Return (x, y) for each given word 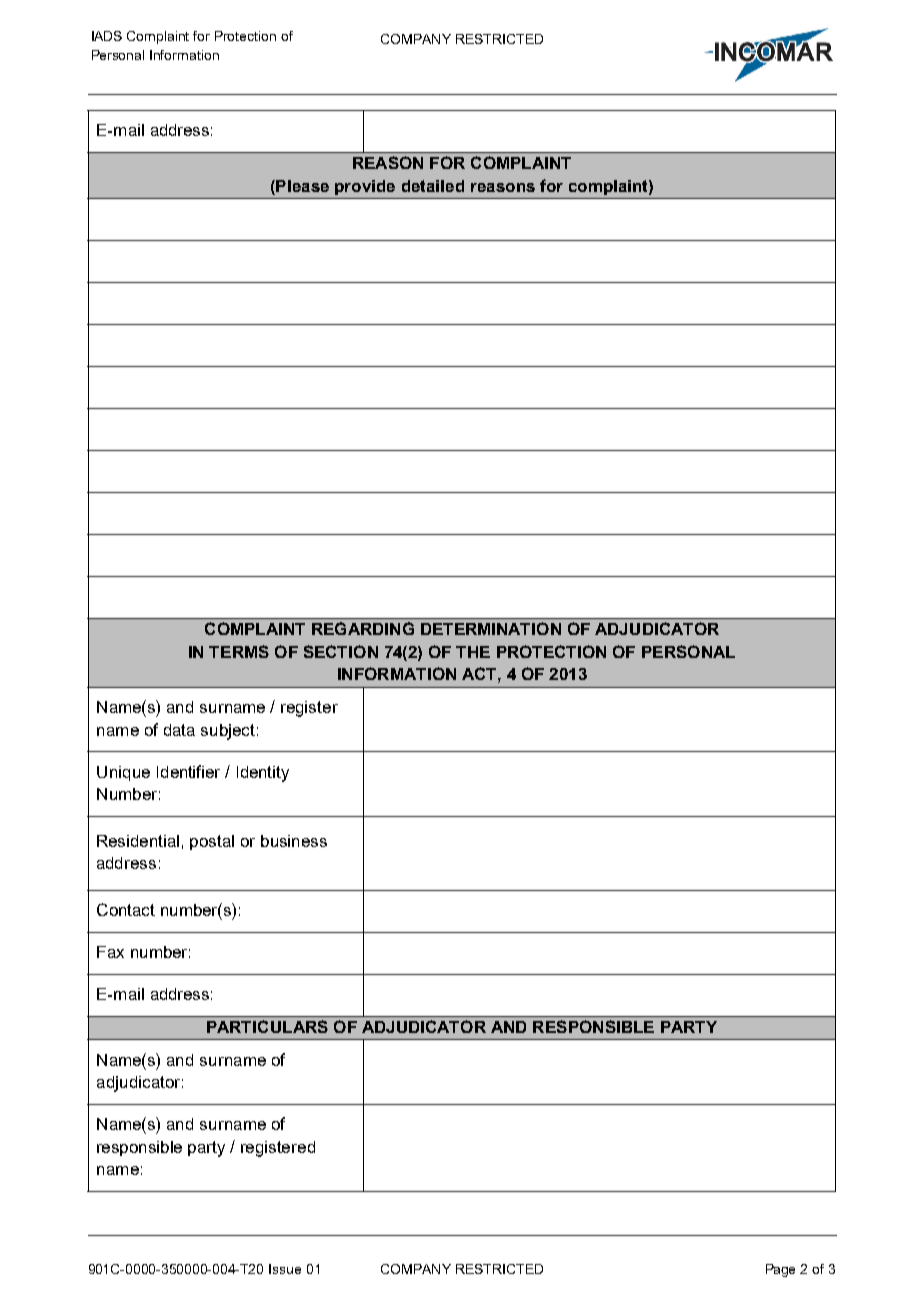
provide (365, 187)
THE (473, 652)
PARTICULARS (267, 1026)
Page (780, 1270)
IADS (107, 36)
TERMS (239, 651)
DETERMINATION (491, 628)
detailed (433, 186)
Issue (285, 1269)
